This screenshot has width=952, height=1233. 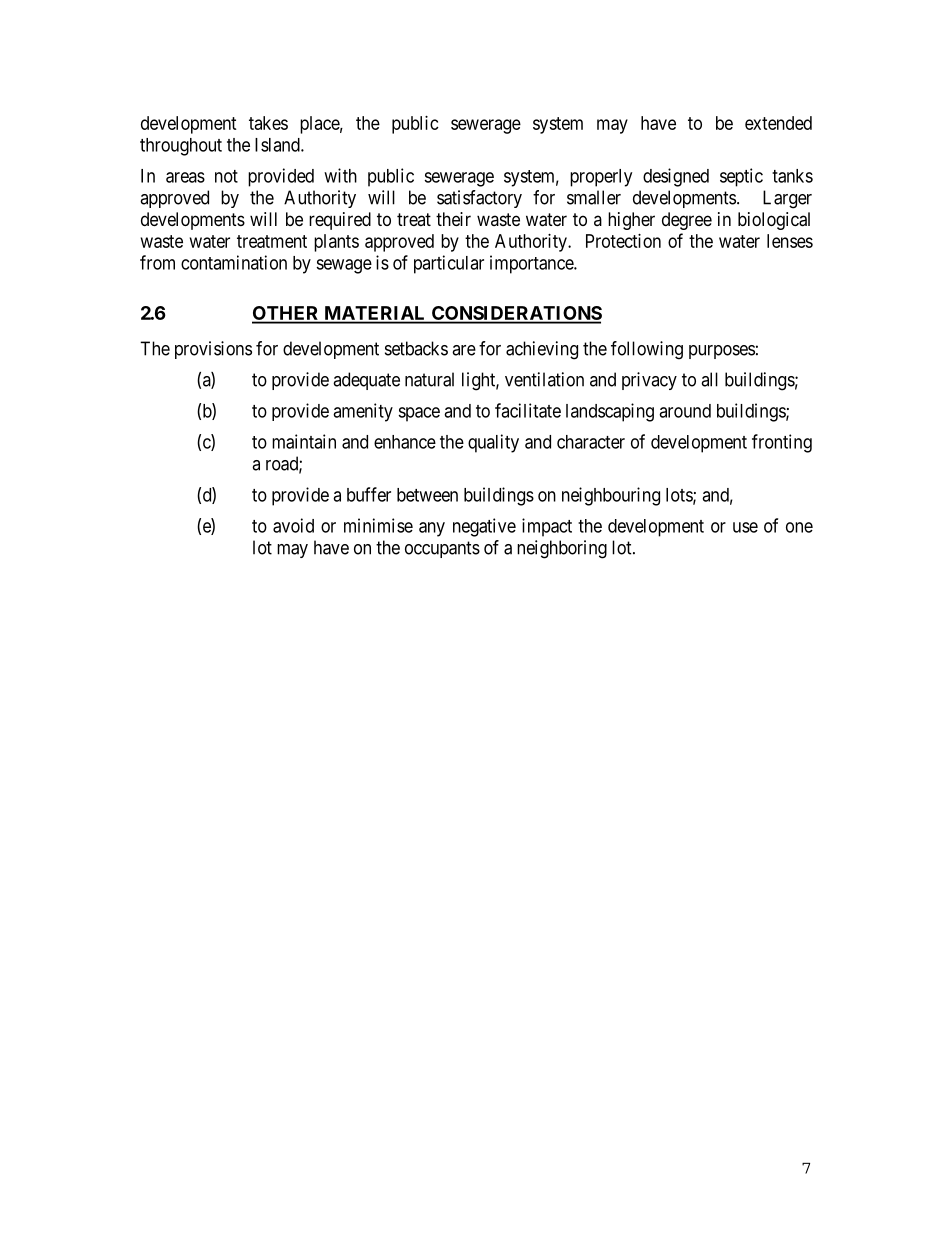 What do you see at coordinates (416, 348) in the screenshot?
I see `setbacks` at bounding box center [416, 348].
